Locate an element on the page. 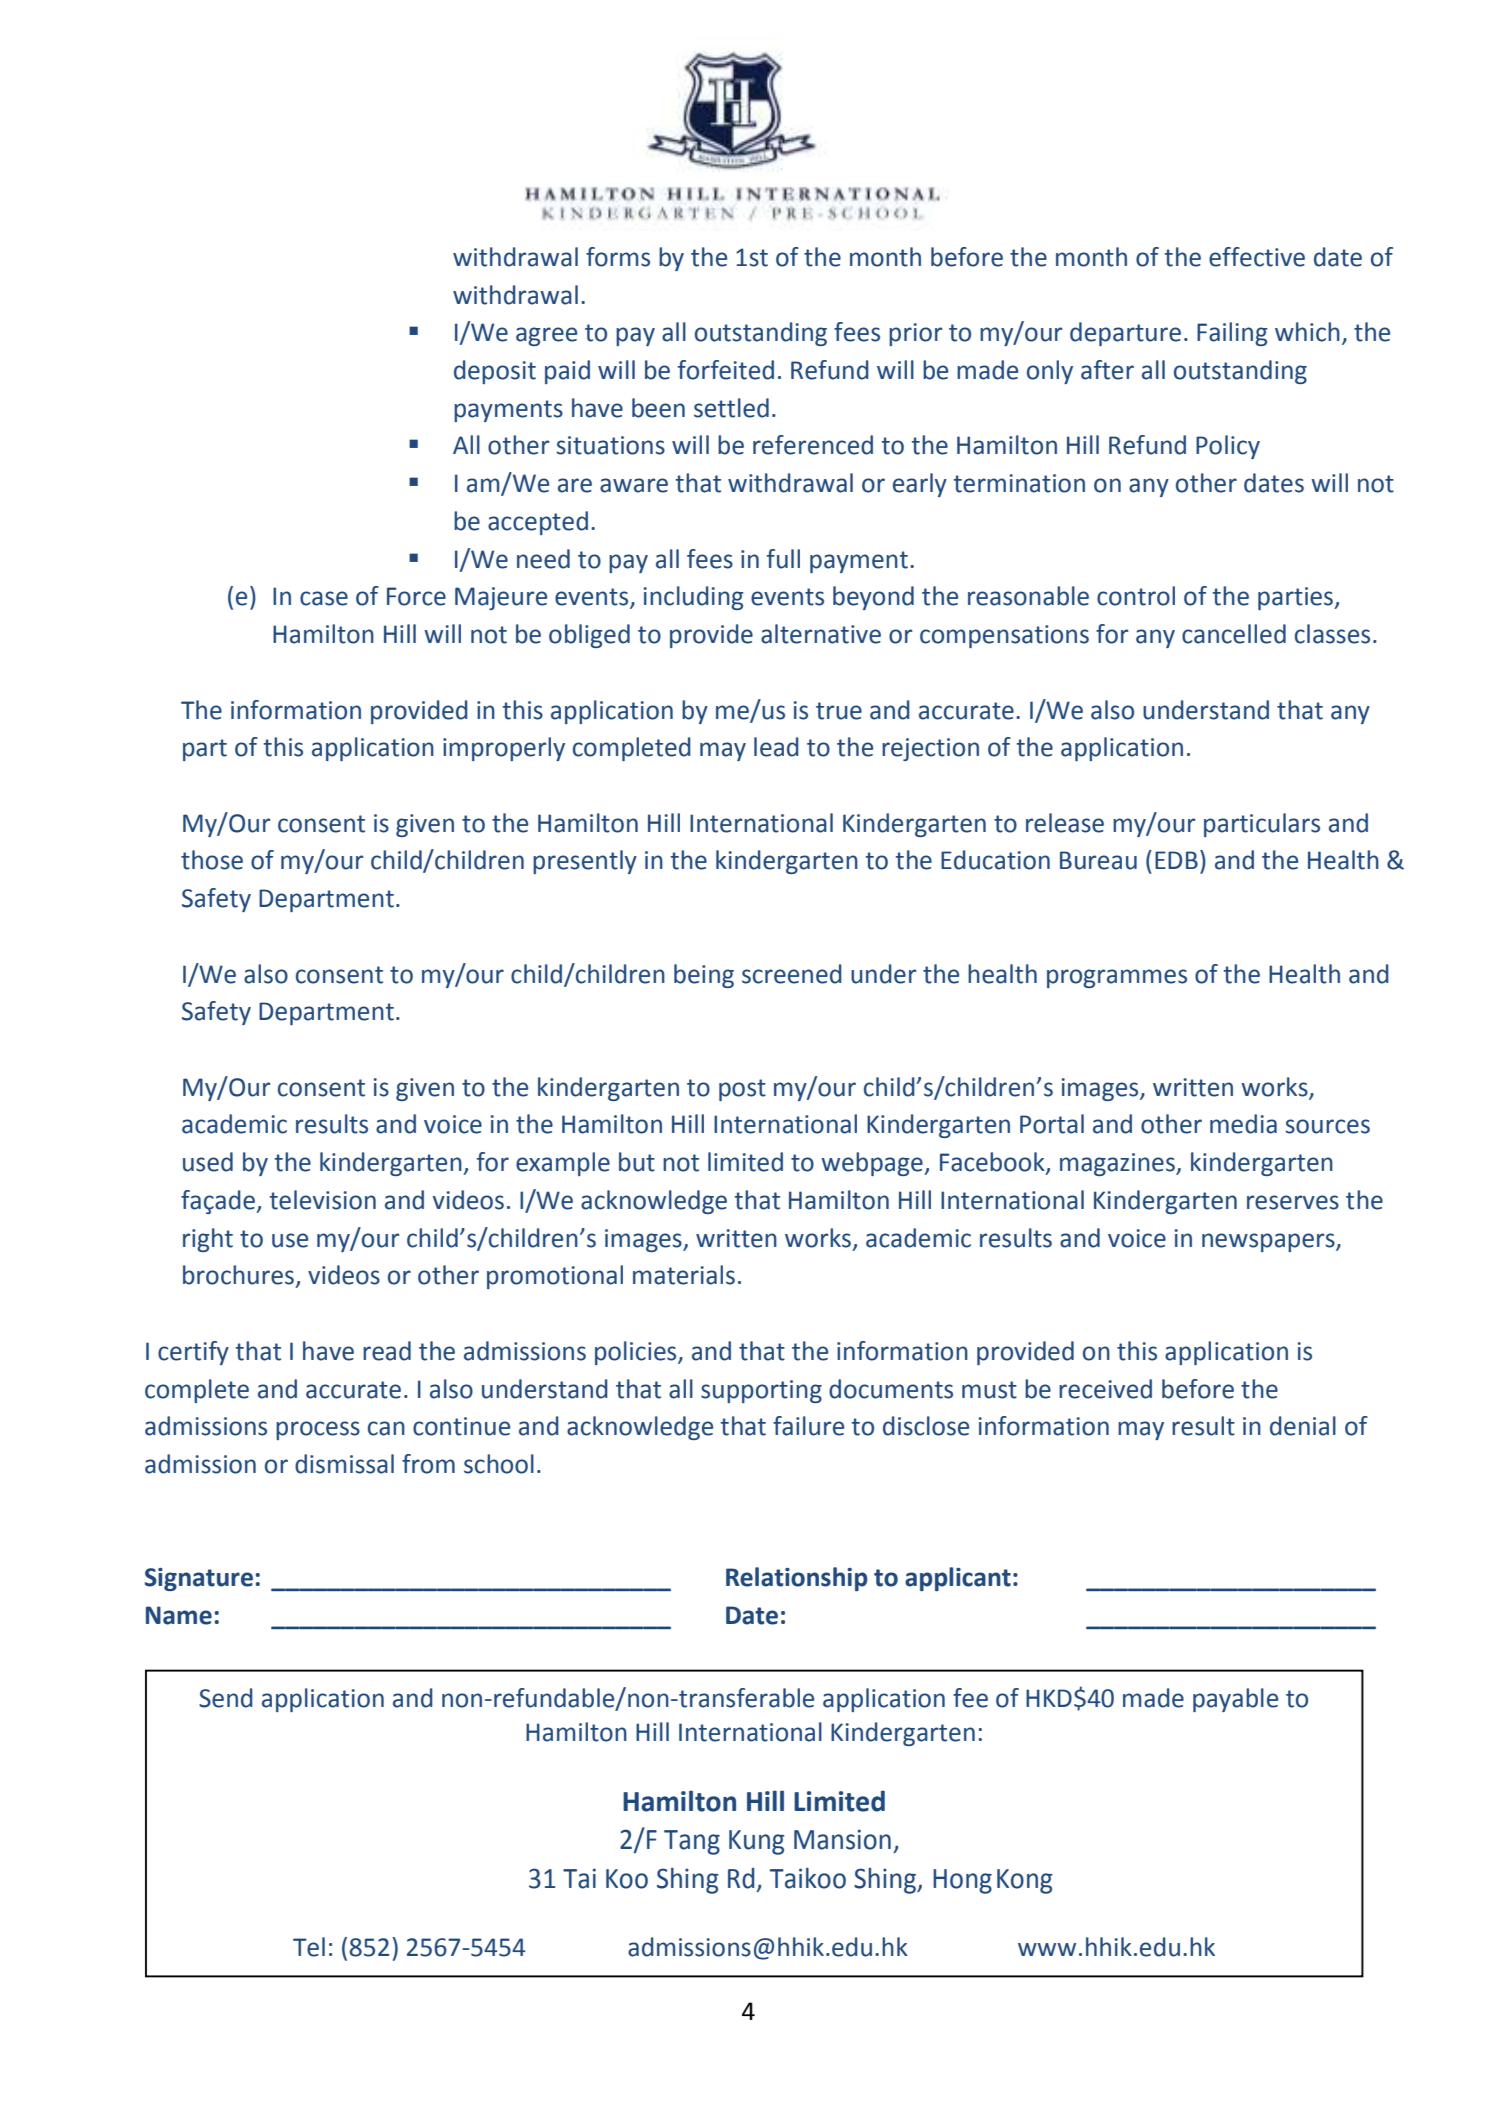 This document has height=2117, width=1497. Failing is located at coordinates (1232, 334).
